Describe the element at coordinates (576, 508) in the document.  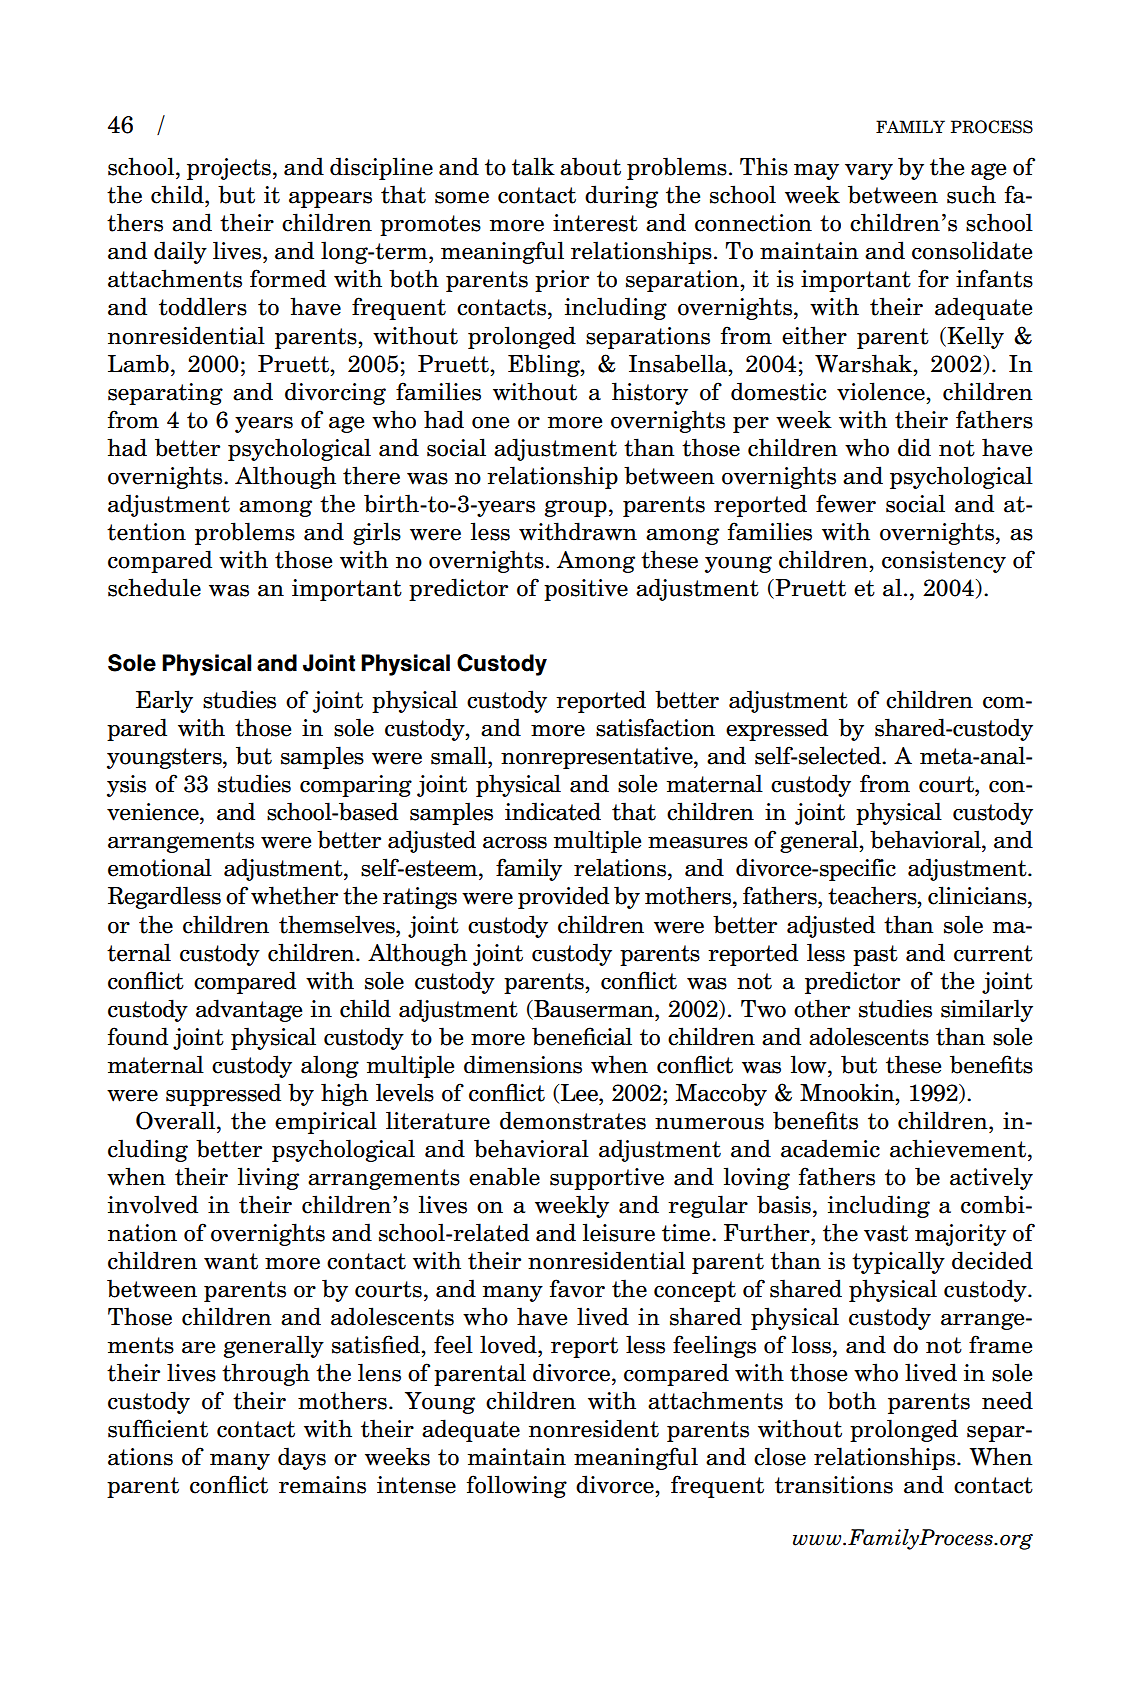
I see `group` at that location.
